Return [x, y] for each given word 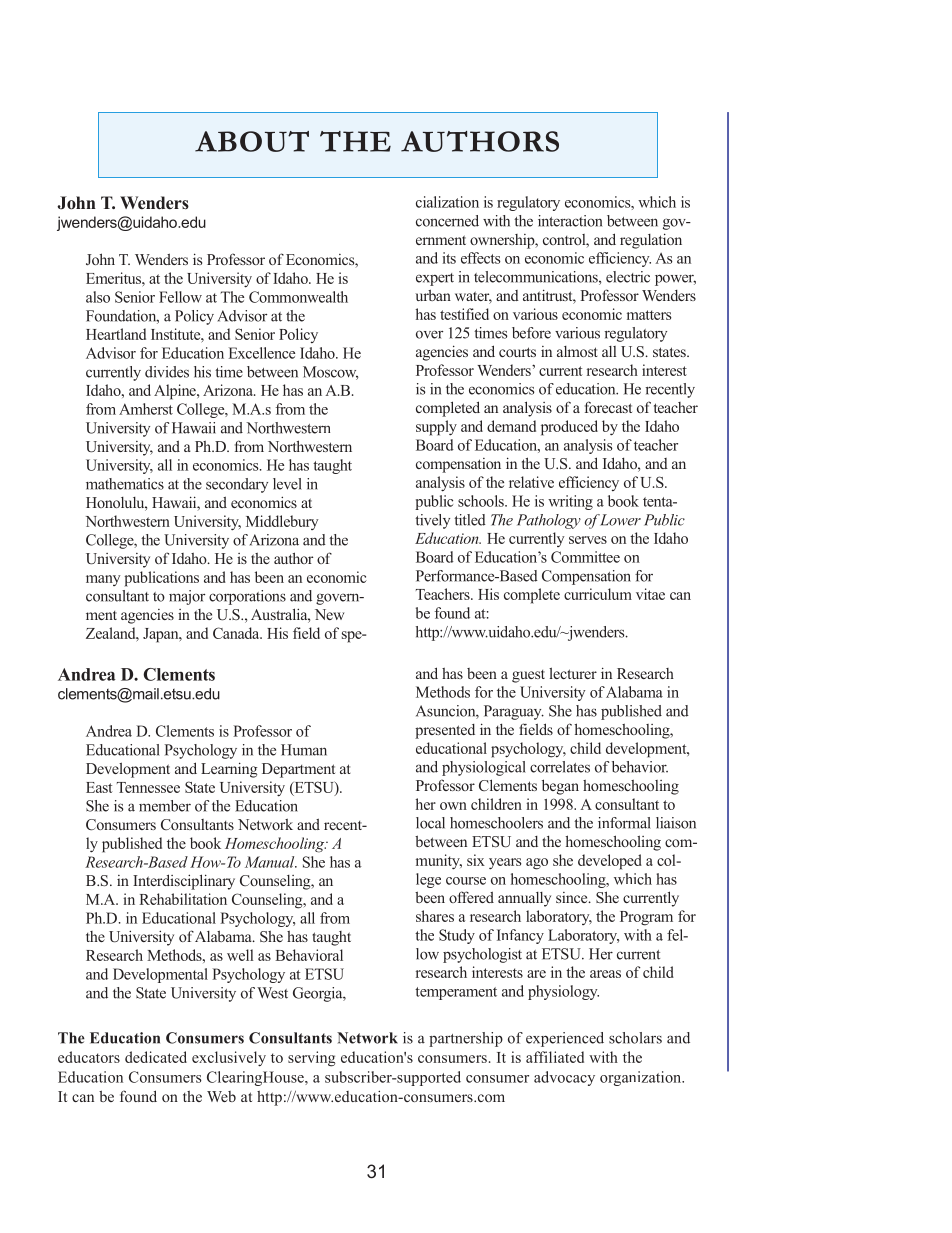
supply [436, 428]
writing [570, 502]
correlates [560, 767]
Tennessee [148, 787]
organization [642, 1078]
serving [311, 1059]
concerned [447, 221]
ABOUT [252, 141]
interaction [570, 221]
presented [445, 731]
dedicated [156, 1057]
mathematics [125, 484]
